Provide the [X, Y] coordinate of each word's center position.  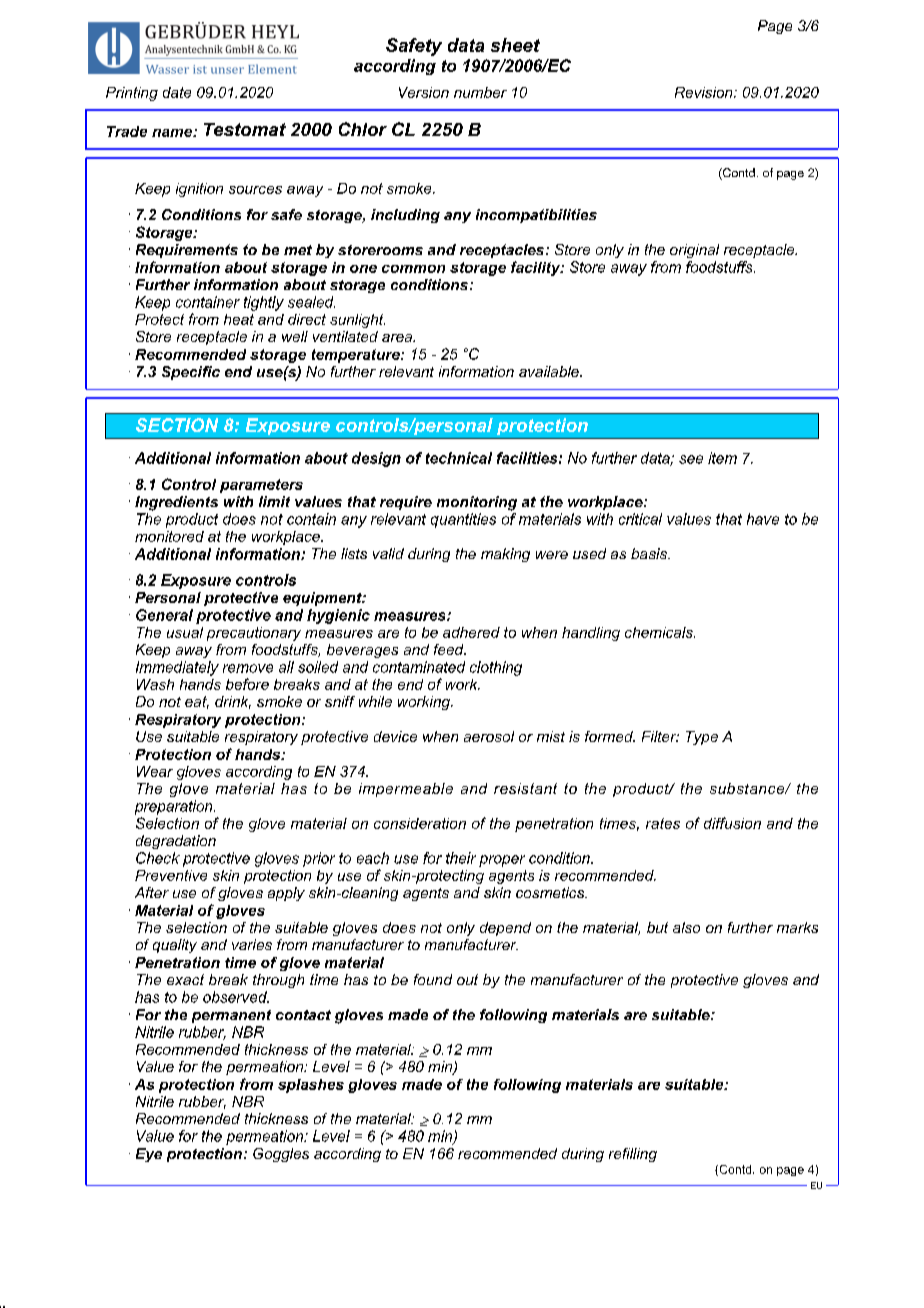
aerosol [489, 736]
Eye [149, 1155]
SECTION [177, 425]
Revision [705, 92]
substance [748, 788]
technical [459, 458]
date [177, 92]
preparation [175, 807]
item [722, 458]
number [480, 92]
